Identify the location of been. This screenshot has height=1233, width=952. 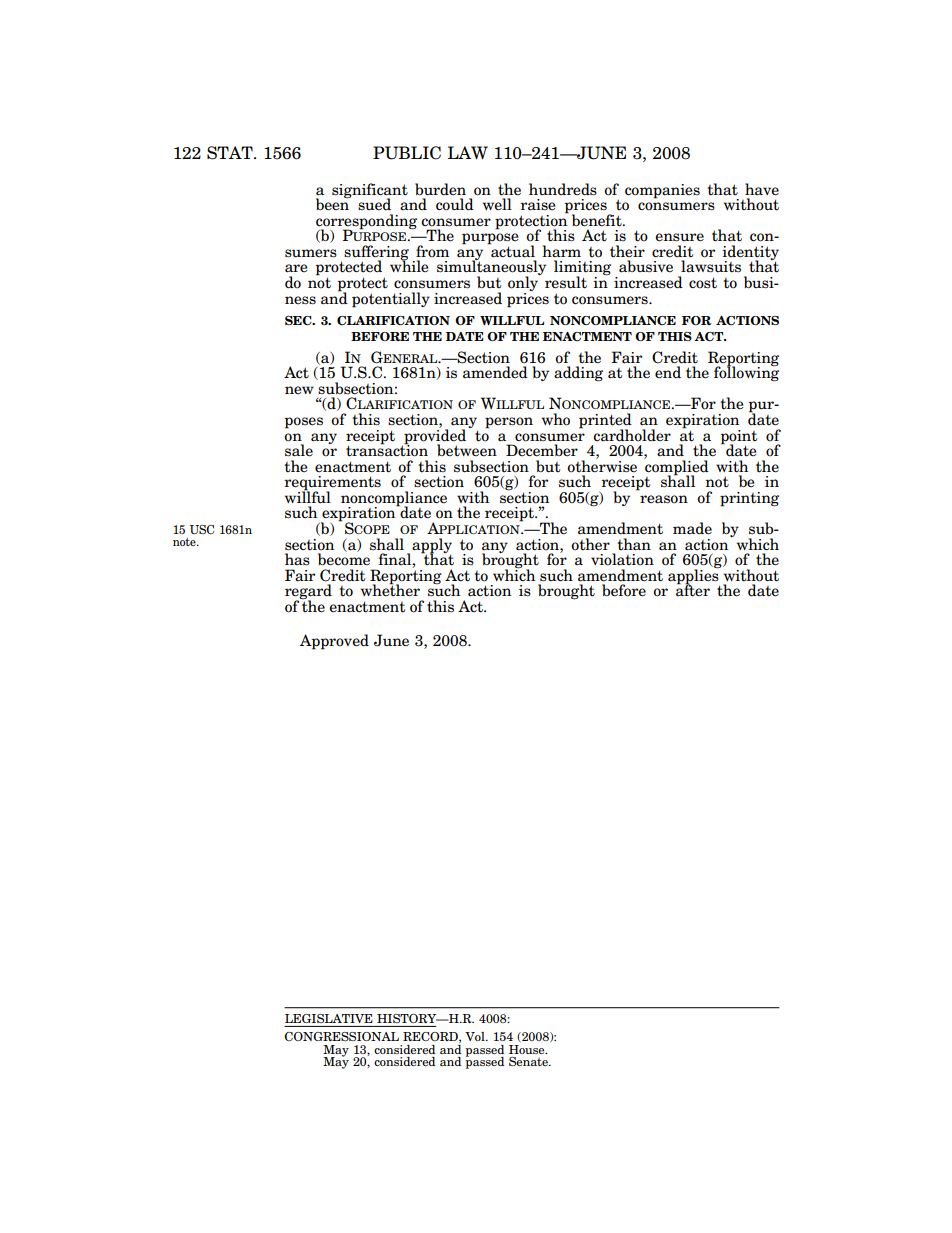
(333, 203).
